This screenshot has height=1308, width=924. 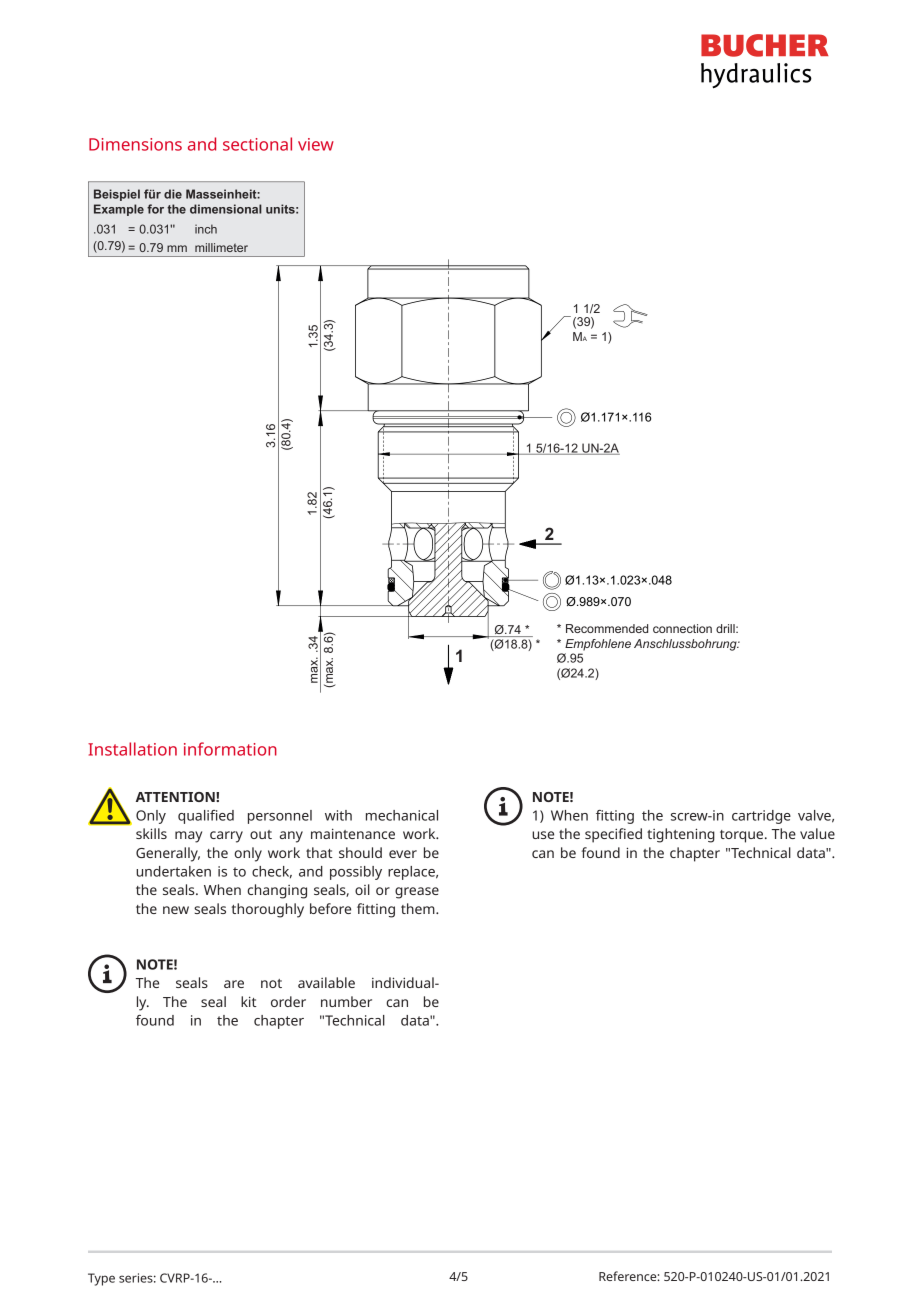 What do you see at coordinates (226, 209) in the screenshot?
I see `dimensional` at bounding box center [226, 209].
